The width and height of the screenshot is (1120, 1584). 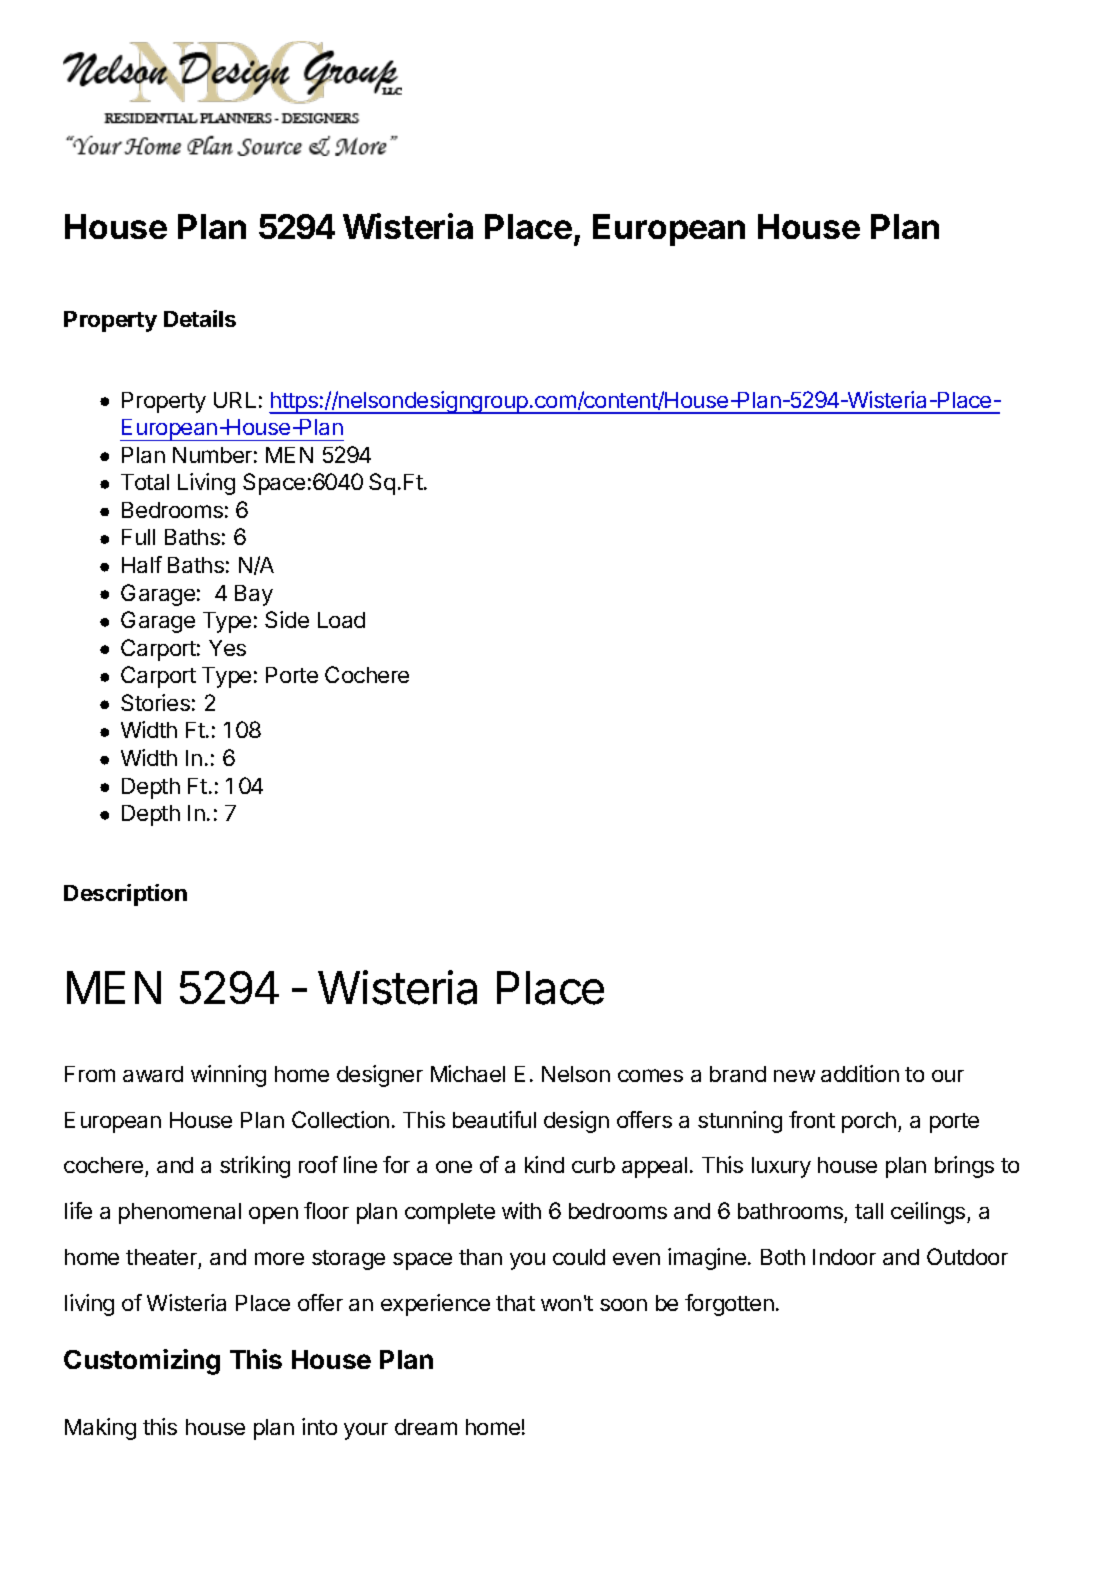 What do you see at coordinates (287, 619) in the screenshot?
I see `Side` at bounding box center [287, 619].
